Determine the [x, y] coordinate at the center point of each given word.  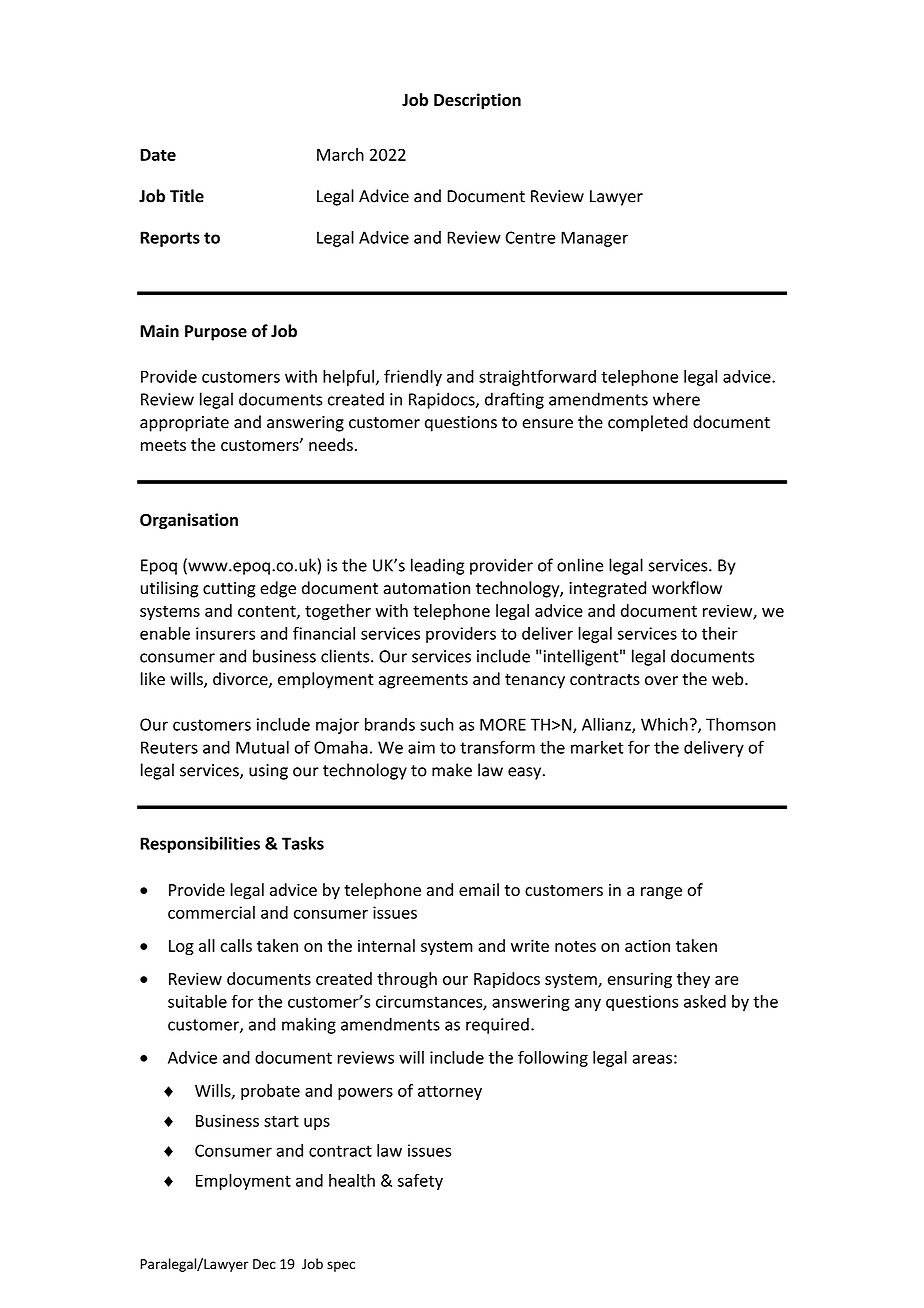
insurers [225, 633]
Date [158, 155]
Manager [594, 239]
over [661, 681]
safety [420, 1182]
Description [477, 101]
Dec [264, 1264]
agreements [423, 681]
